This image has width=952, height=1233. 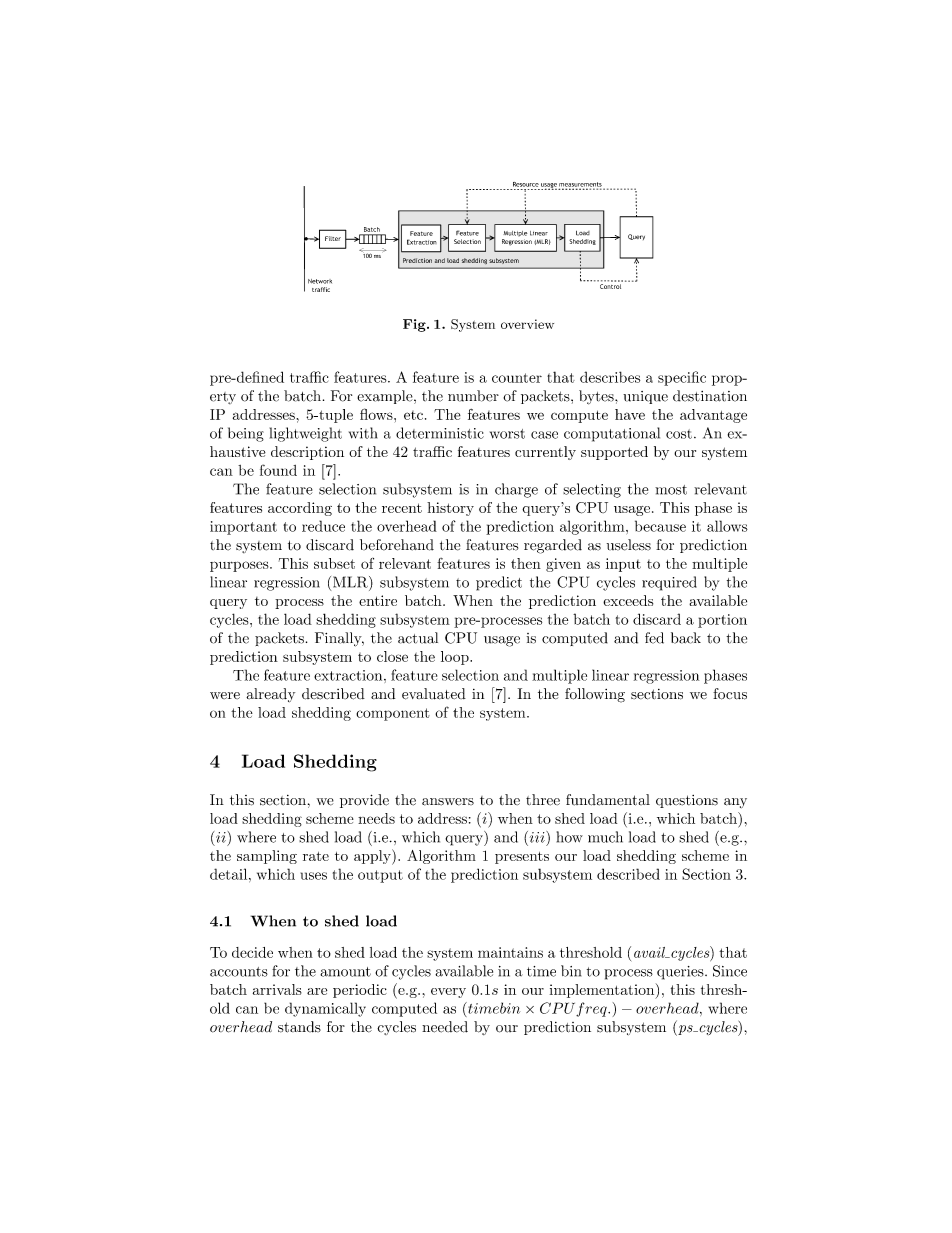 What do you see at coordinates (240, 566) in the image?
I see `purposes` at bounding box center [240, 566].
